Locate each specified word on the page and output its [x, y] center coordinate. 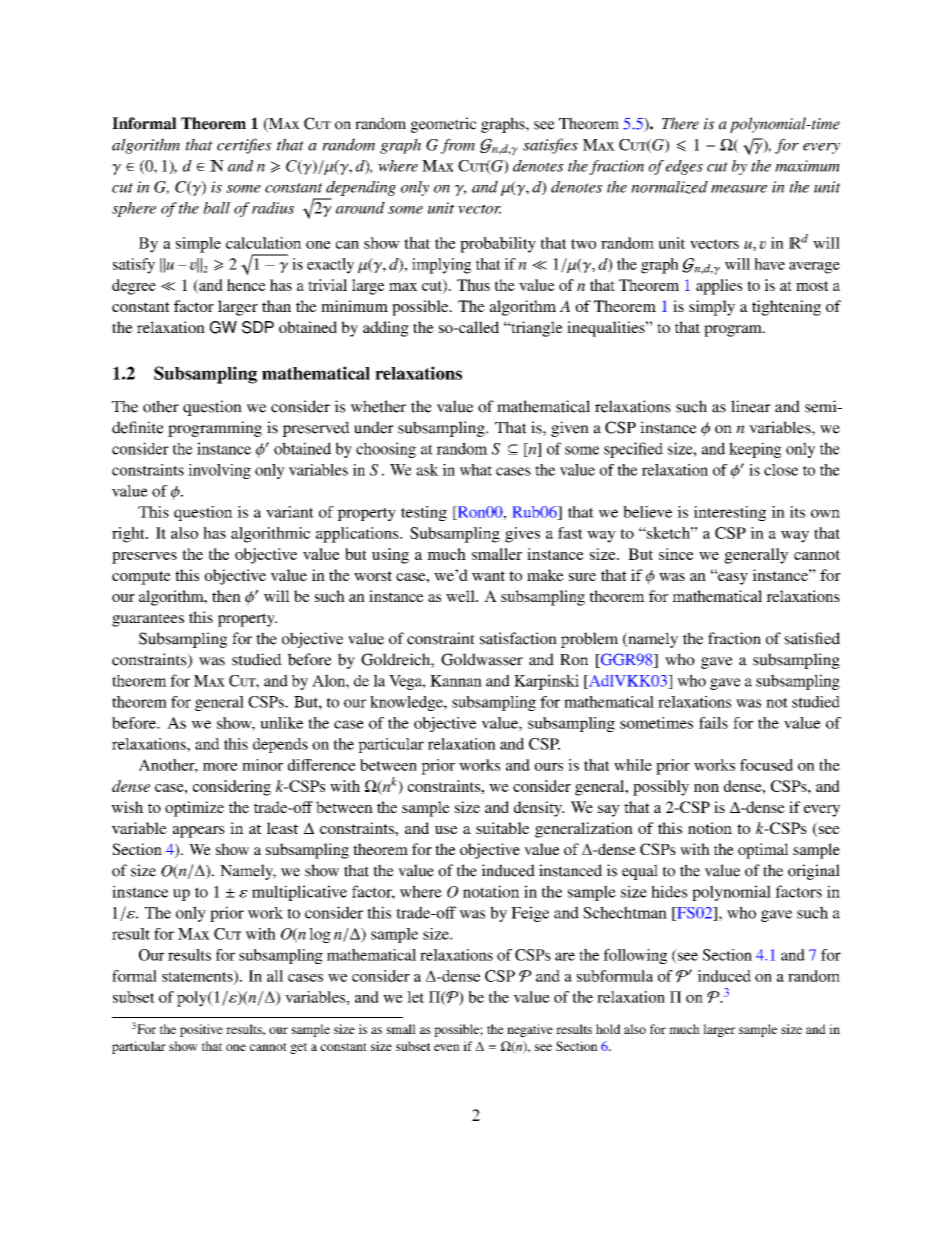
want [488, 576]
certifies [244, 146]
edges [684, 167]
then [226, 596]
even [447, 1047]
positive [201, 1030]
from [458, 146]
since [676, 554]
